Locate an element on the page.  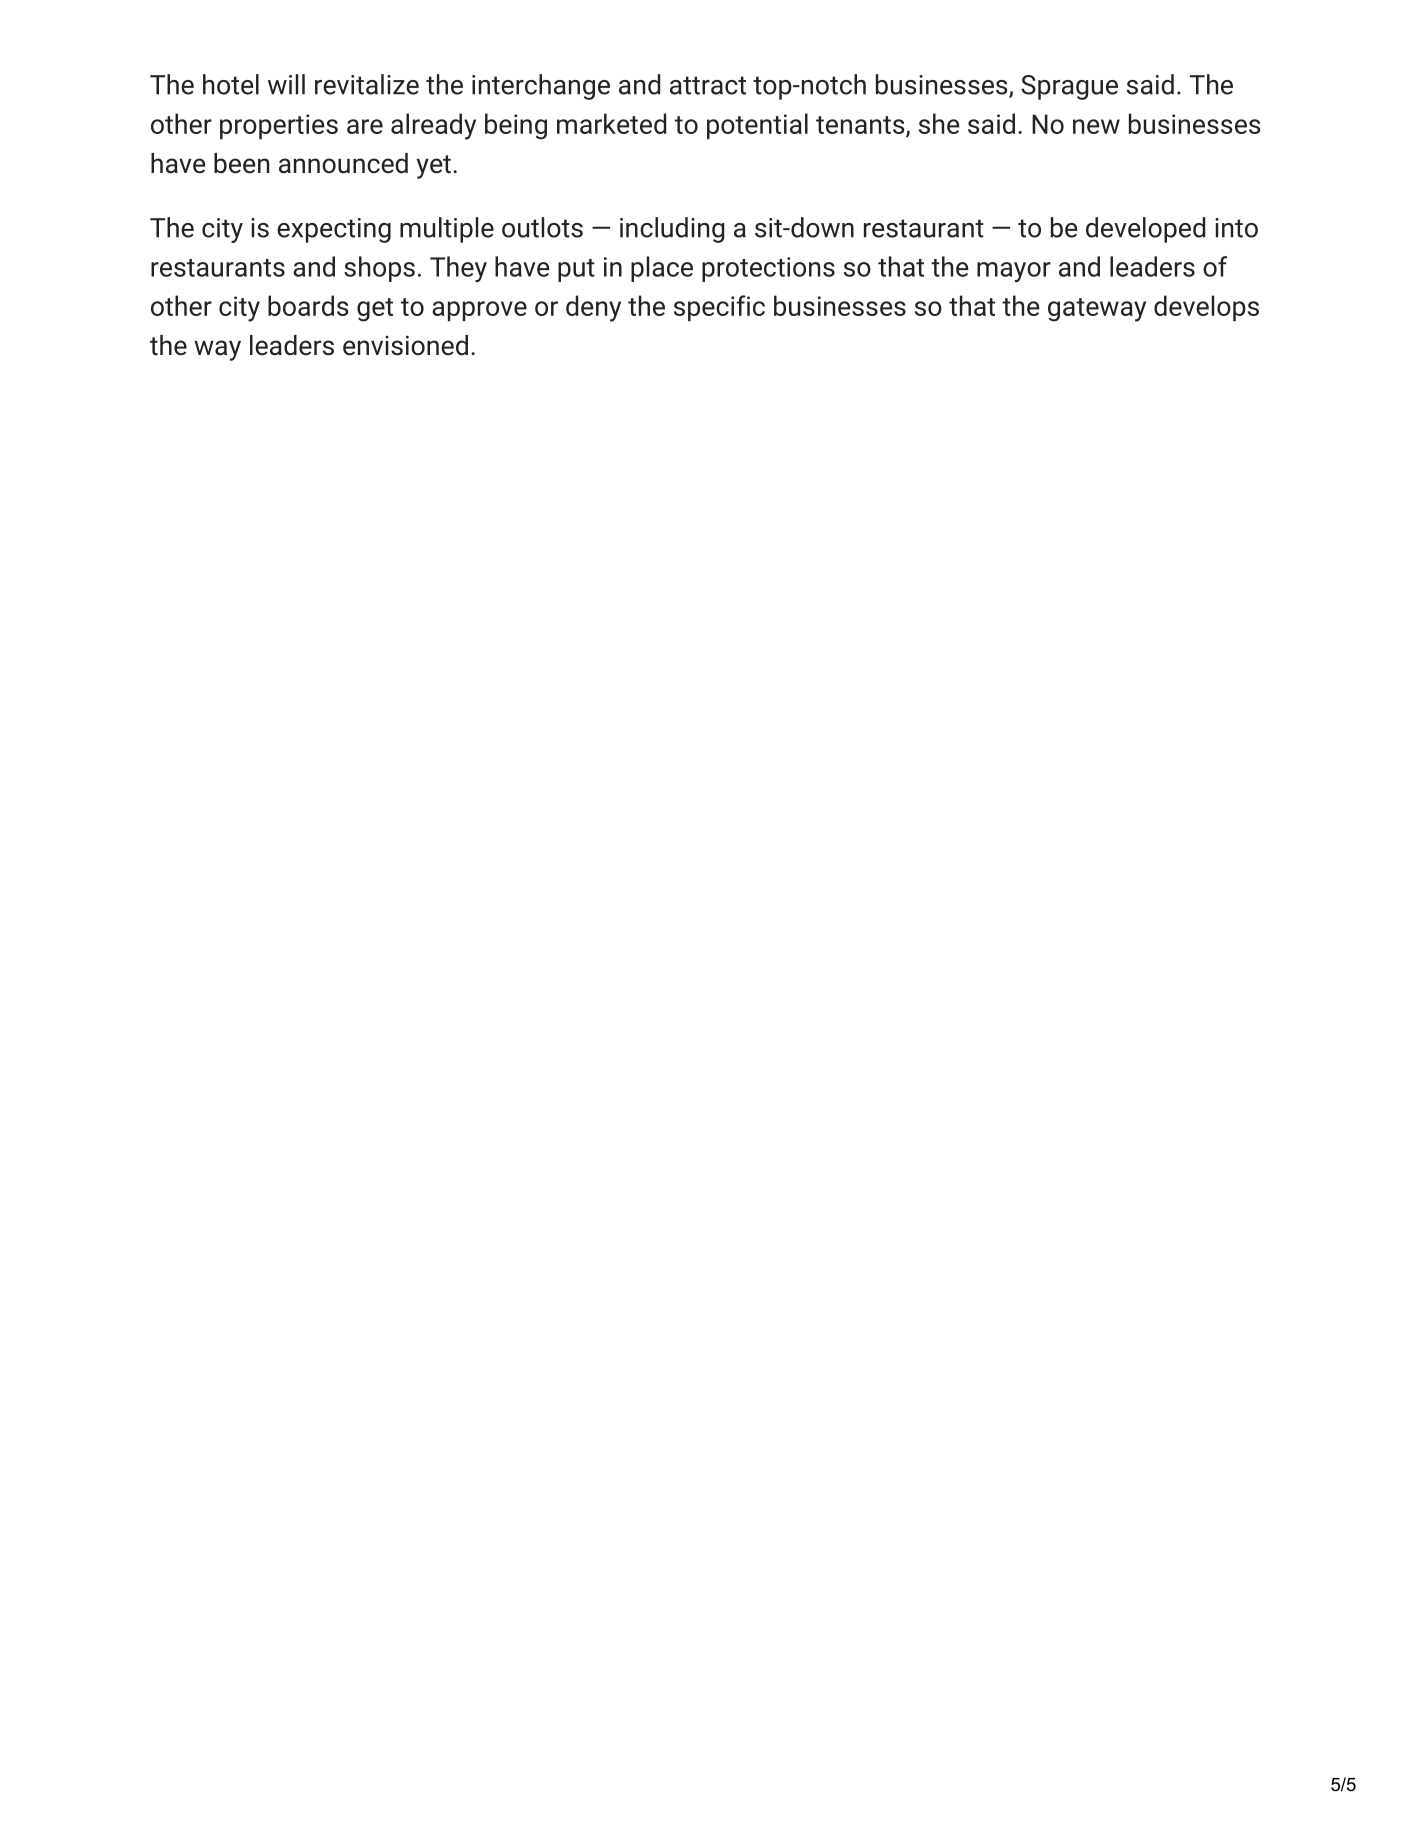
envisioned is located at coordinates (405, 345).
